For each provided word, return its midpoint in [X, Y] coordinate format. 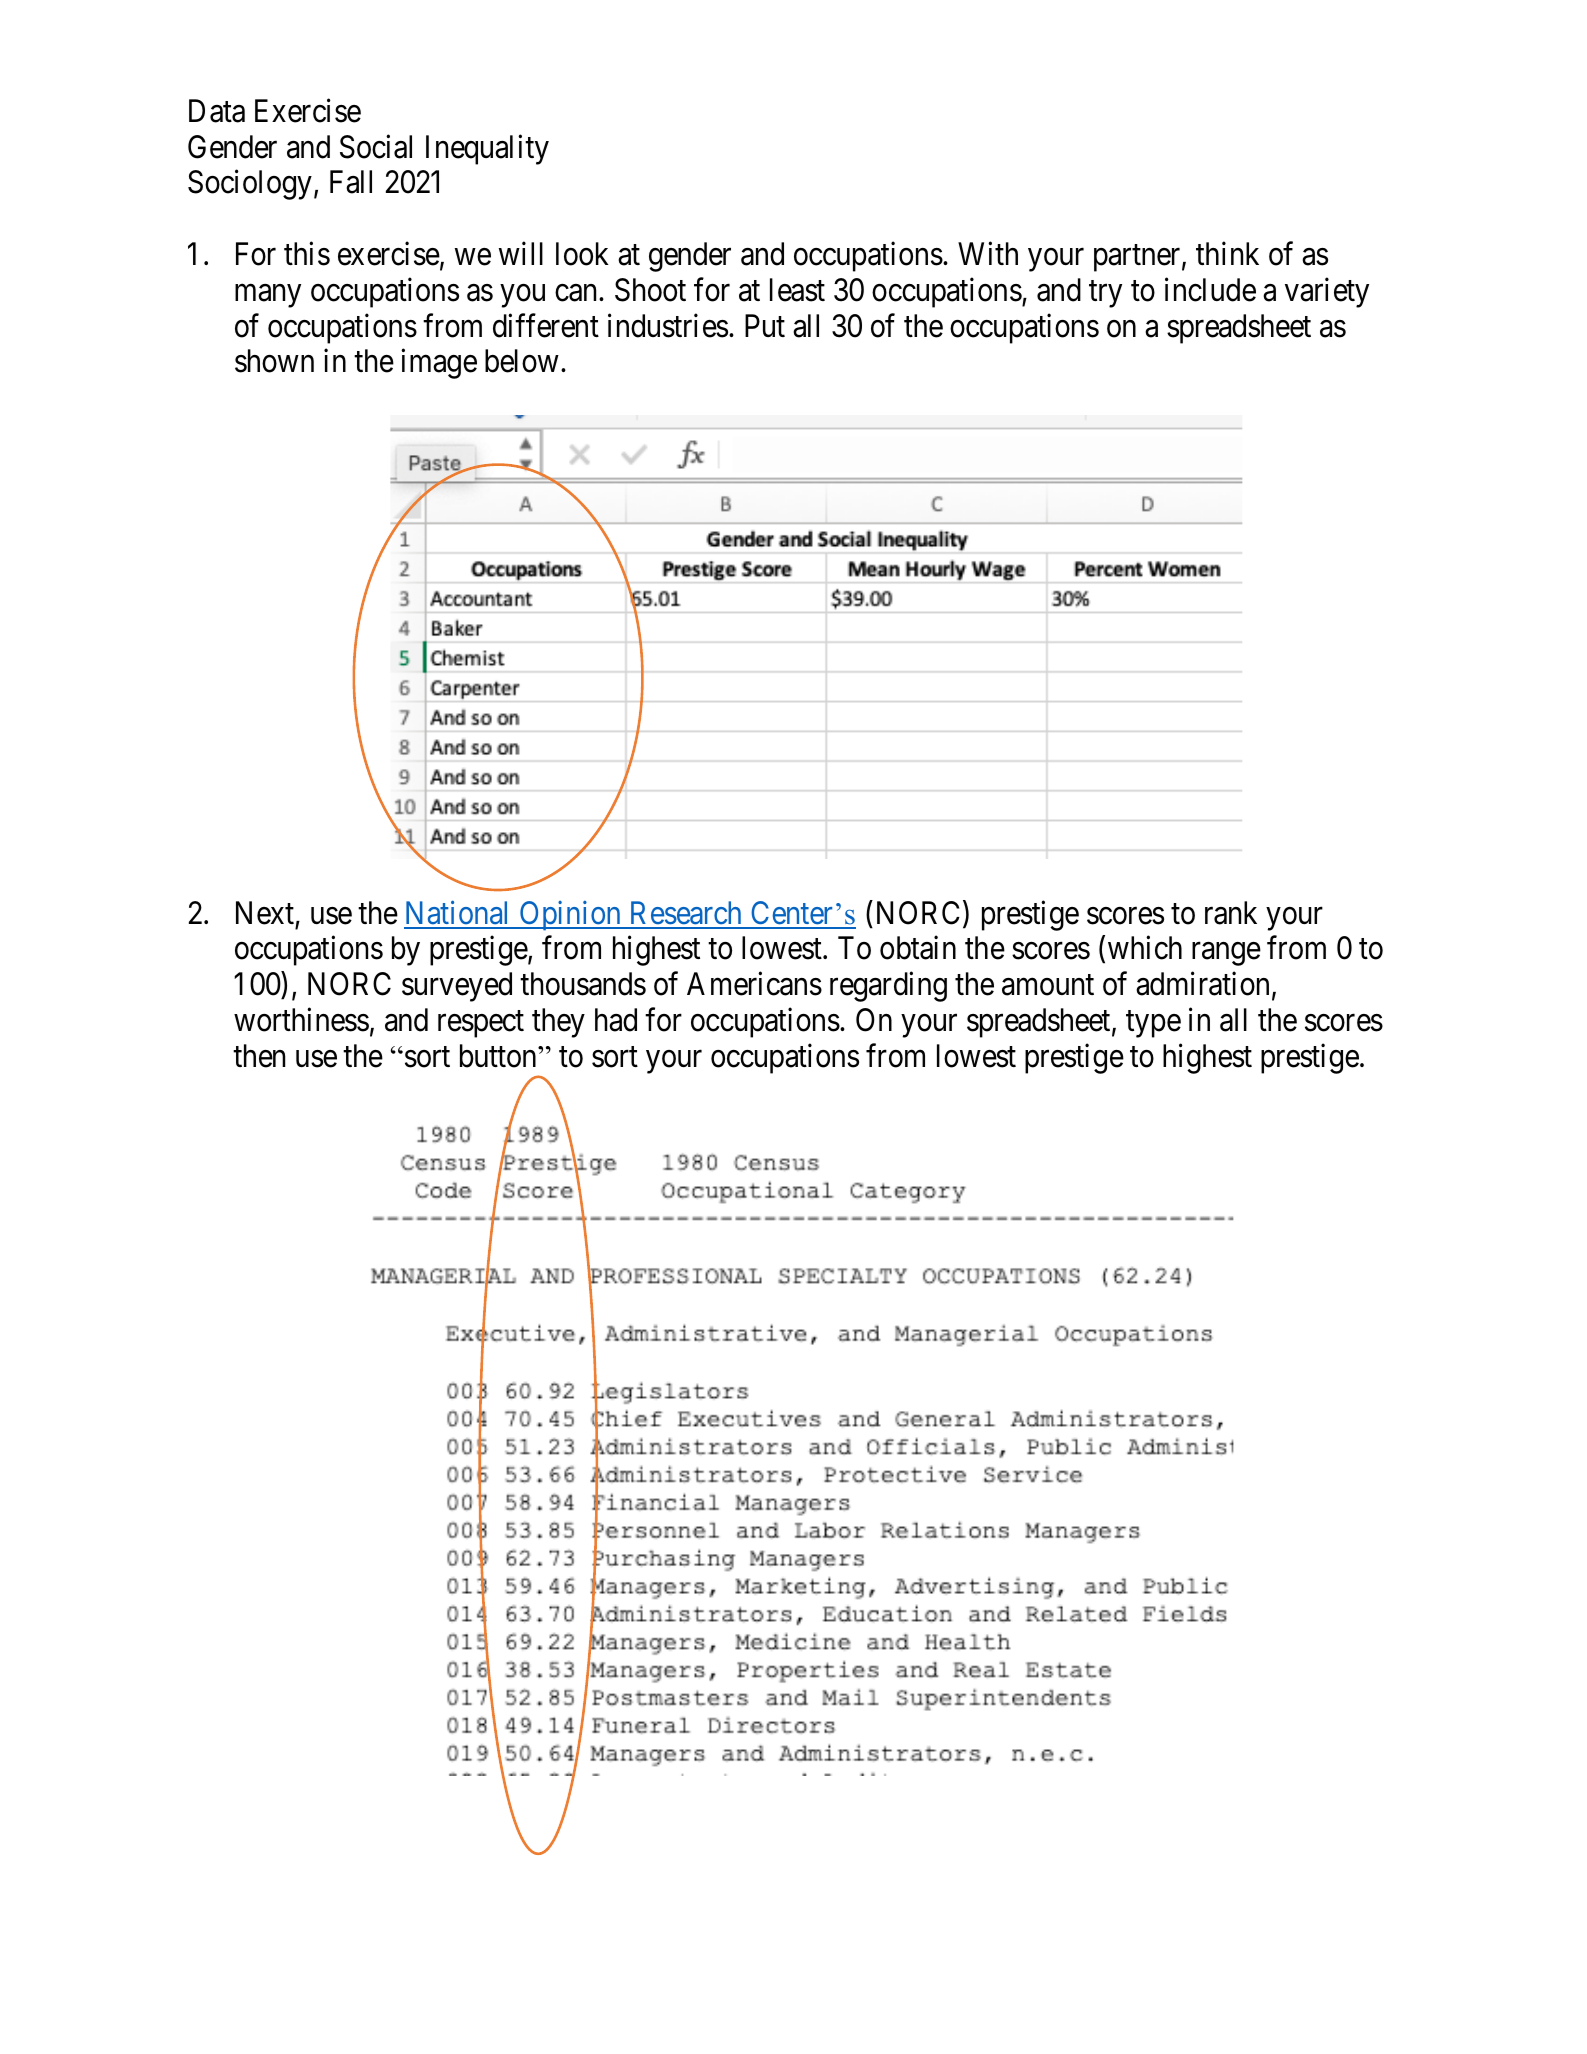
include [1210, 290]
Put [765, 325]
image [439, 364]
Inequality [487, 150]
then [259, 1056]
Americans [754, 984]
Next [265, 913]
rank [1231, 913]
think [1227, 253]
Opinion [570, 916]
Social [376, 147]
